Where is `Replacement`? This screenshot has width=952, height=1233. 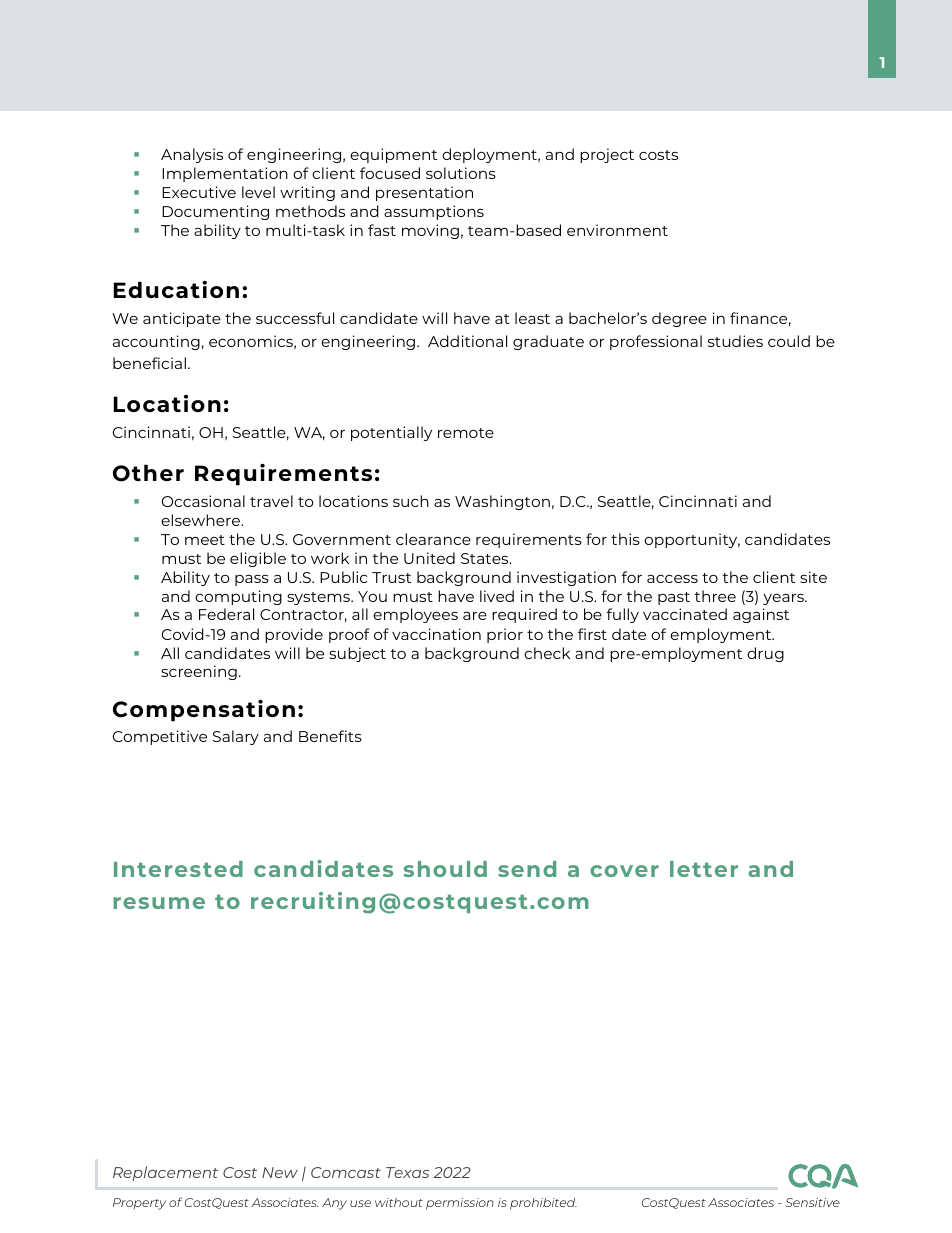 Replacement is located at coordinates (165, 1173).
